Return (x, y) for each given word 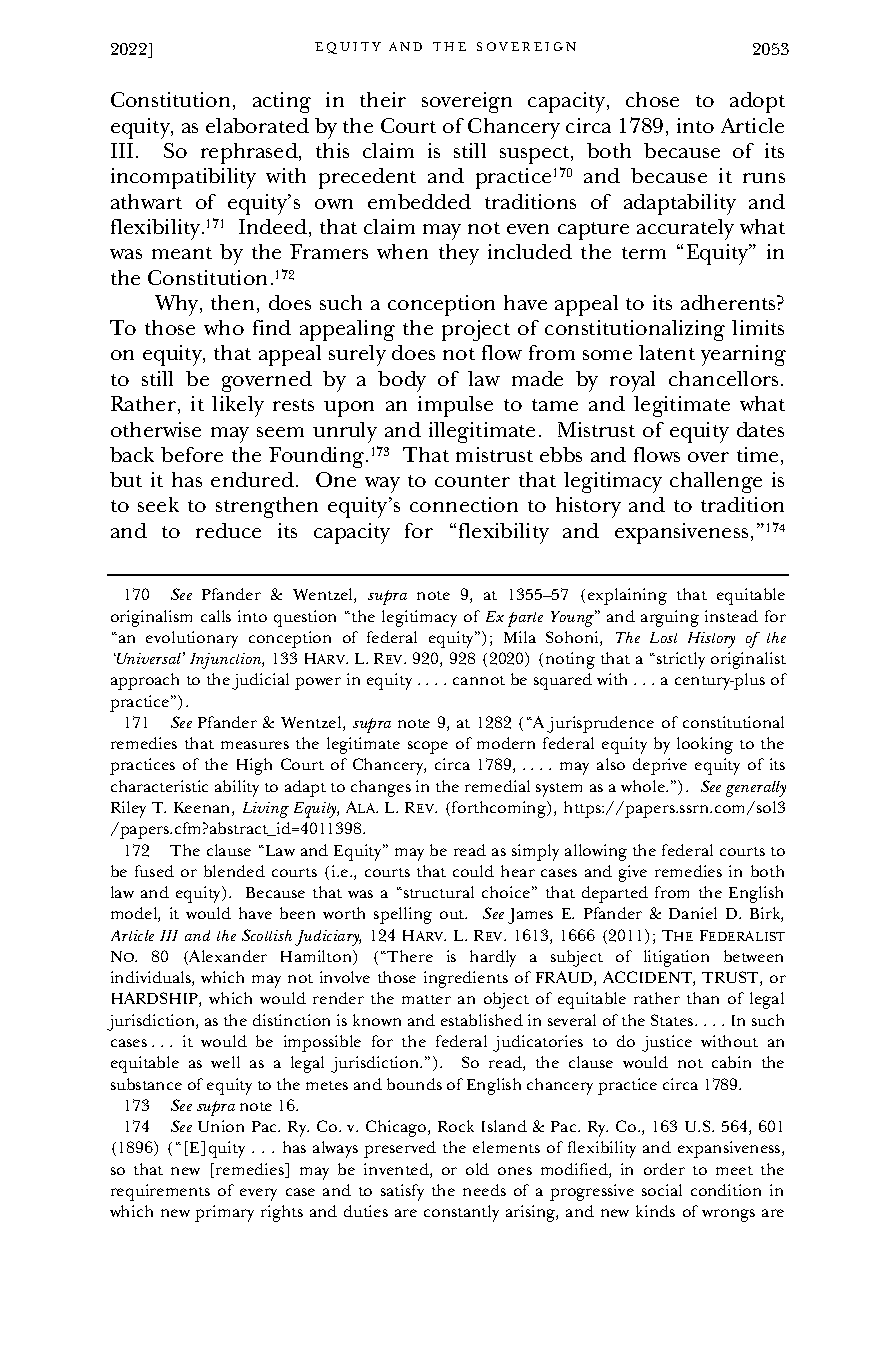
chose (652, 99)
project (476, 330)
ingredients (466, 979)
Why (178, 305)
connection (464, 504)
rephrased (250, 153)
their (383, 99)
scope (428, 747)
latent (667, 352)
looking (705, 745)
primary (224, 1213)
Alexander (227, 957)
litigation (676, 958)
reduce (228, 530)
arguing (670, 618)
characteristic (159, 786)
